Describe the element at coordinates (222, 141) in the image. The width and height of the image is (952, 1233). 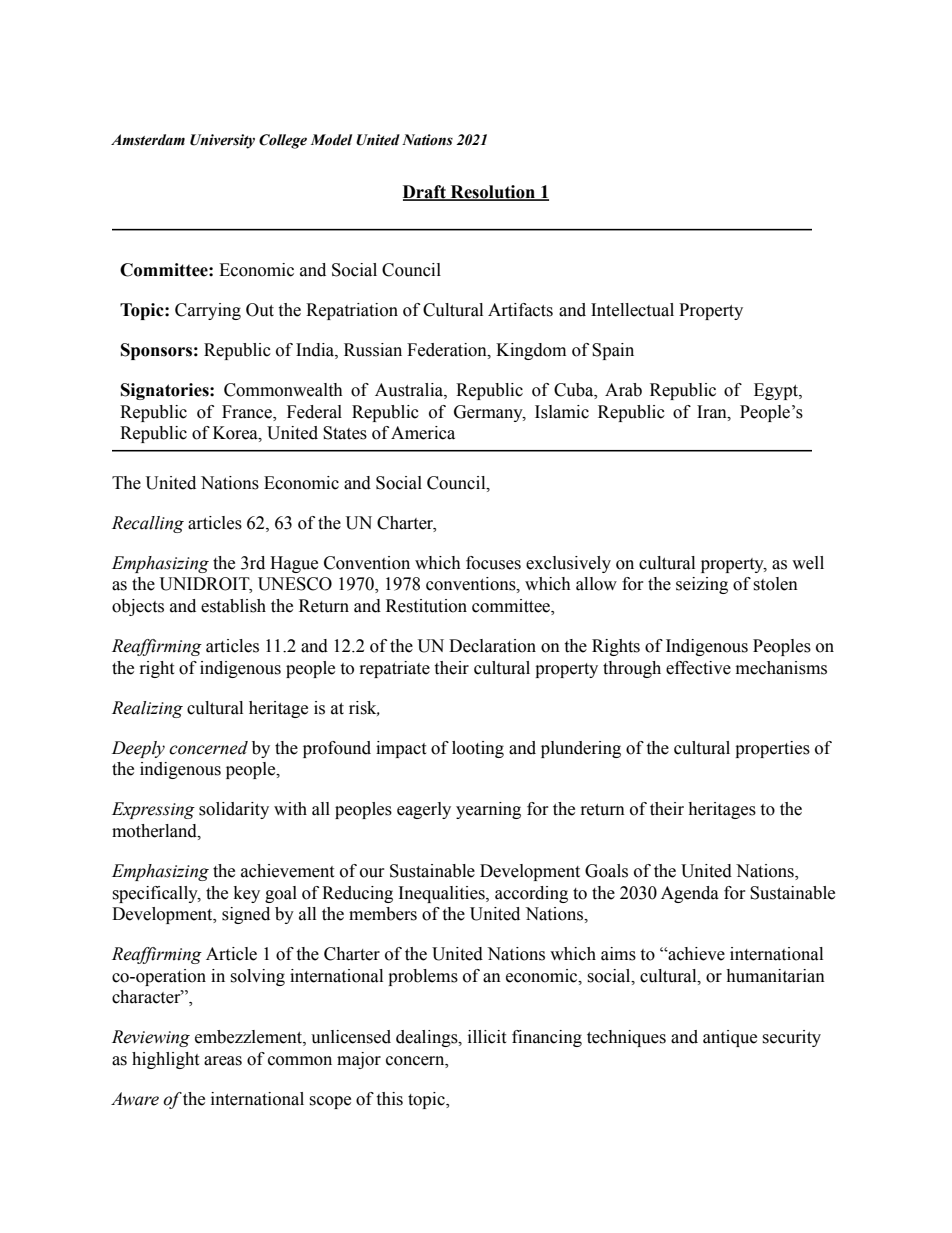
I see `University` at that location.
